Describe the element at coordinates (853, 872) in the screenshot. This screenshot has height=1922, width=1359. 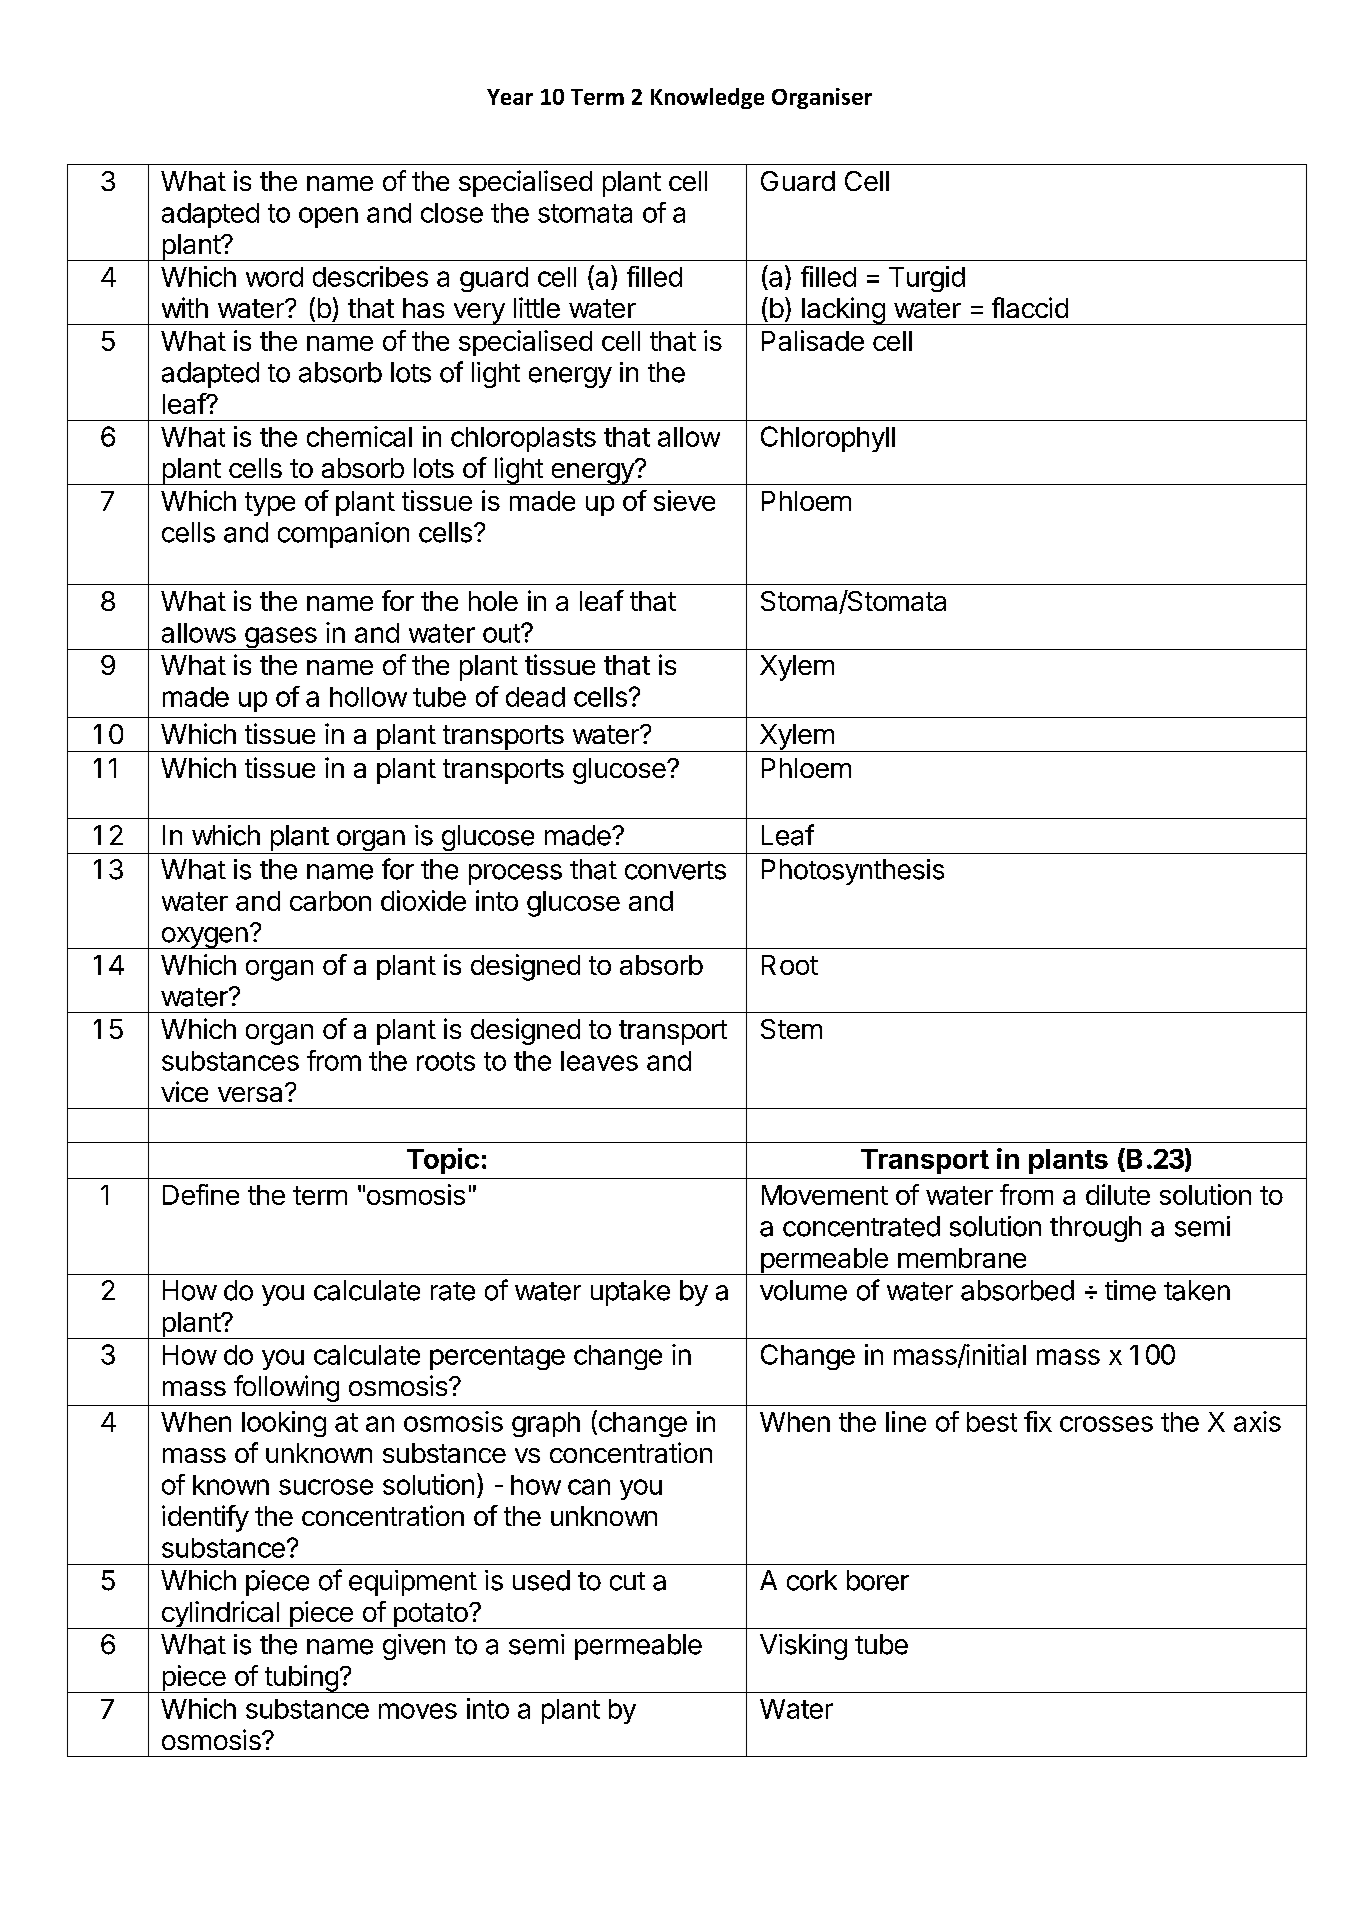
I see `Photosynthesis` at that location.
